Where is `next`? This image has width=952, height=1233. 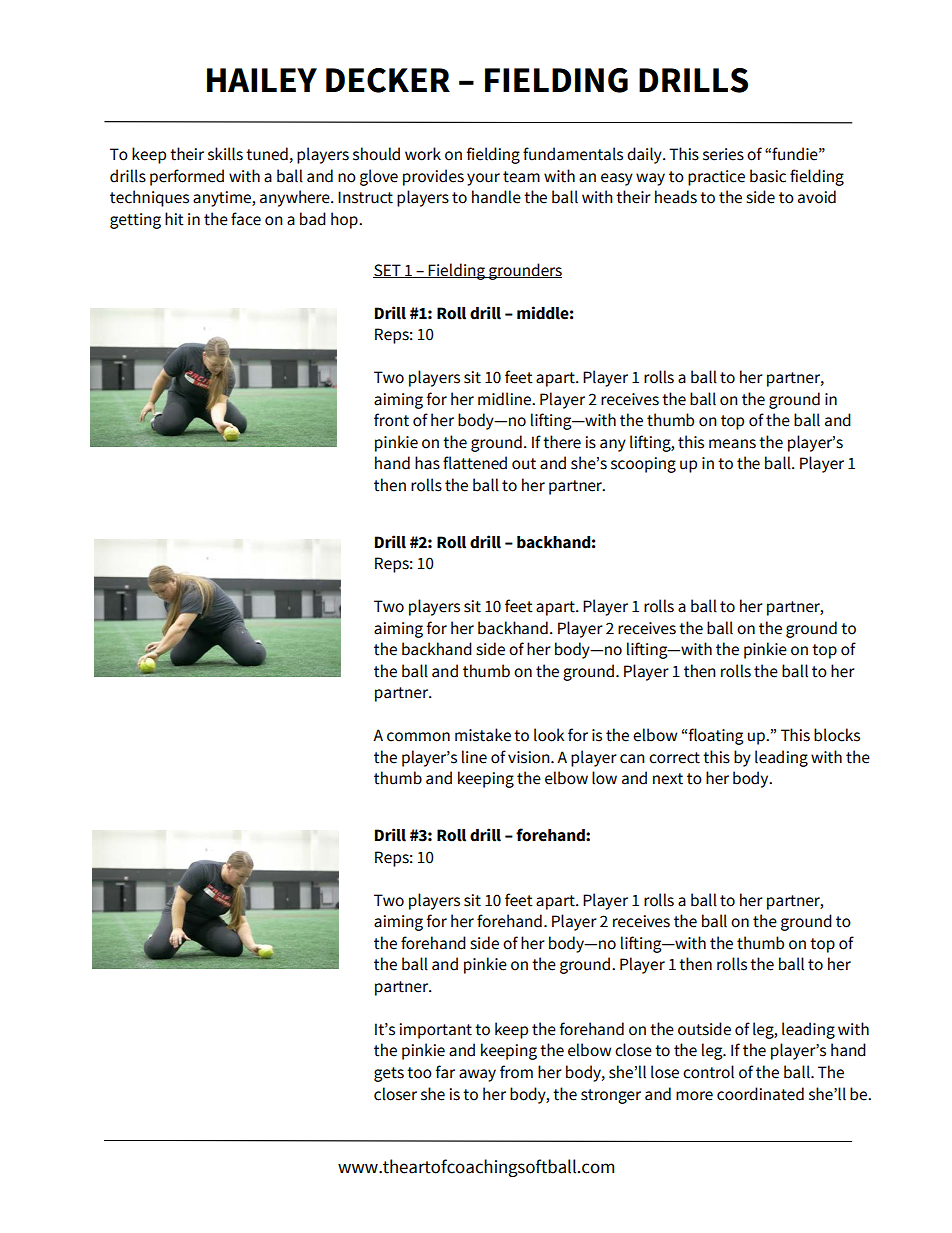
next is located at coordinates (668, 779).
